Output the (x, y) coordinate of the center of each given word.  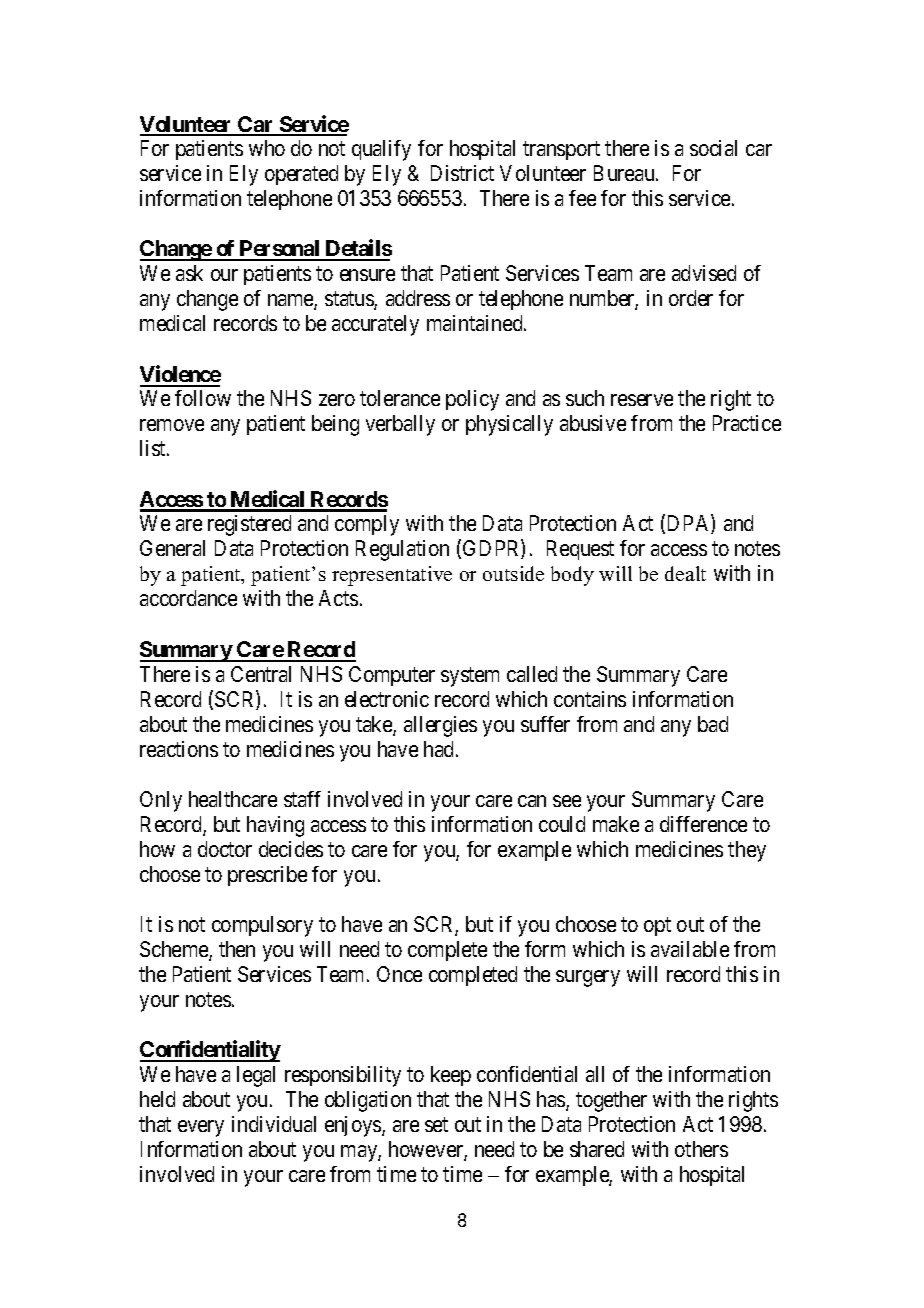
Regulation (402, 550)
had (440, 749)
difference (703, 824)
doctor (225, 849)
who (267, 148)
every (201, 1128)
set (436, 1124)
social (713, 148)
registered (249, 525)
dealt (685, 573)
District (462, 173)
